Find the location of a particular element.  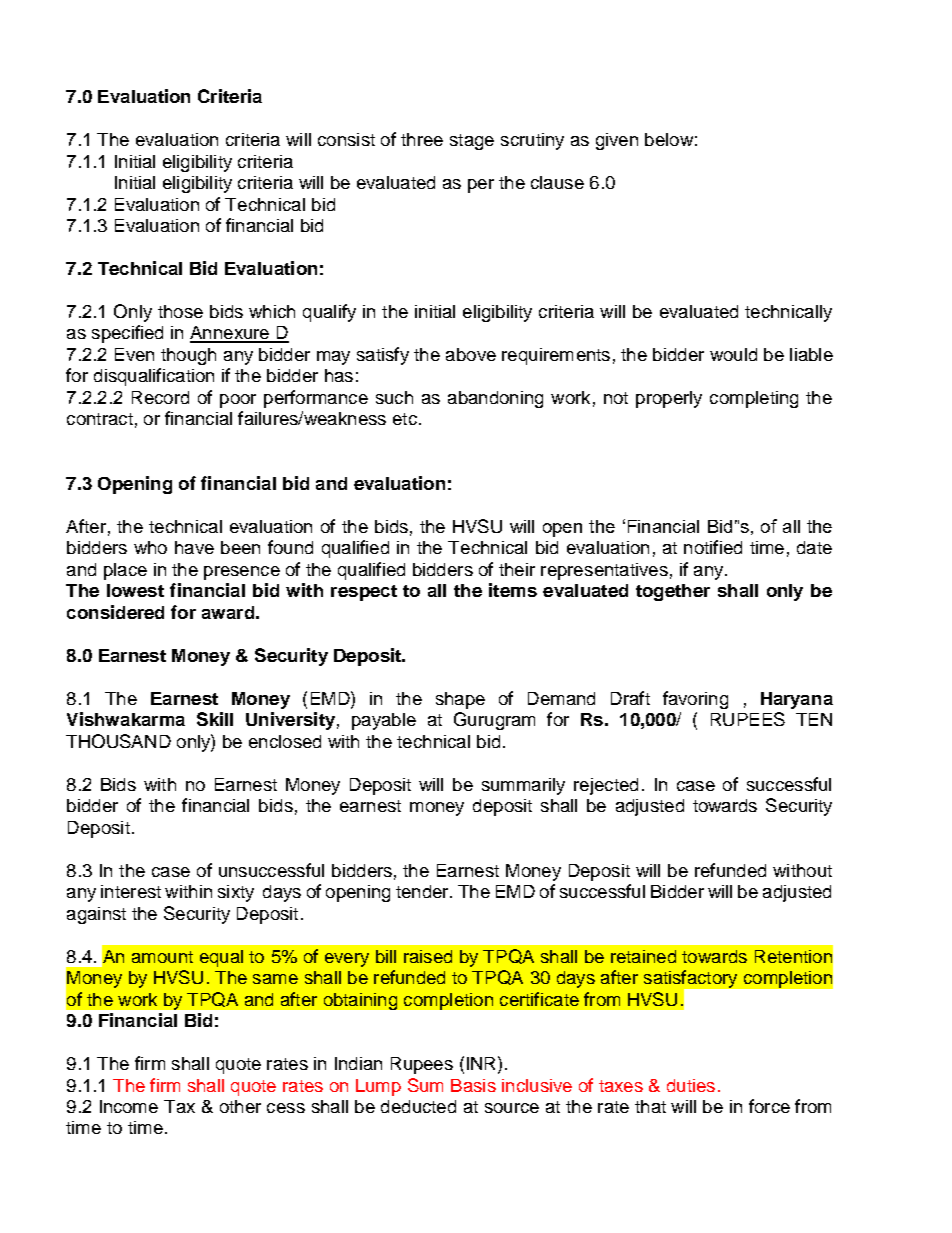

have is located at coordinates (194, 547).
